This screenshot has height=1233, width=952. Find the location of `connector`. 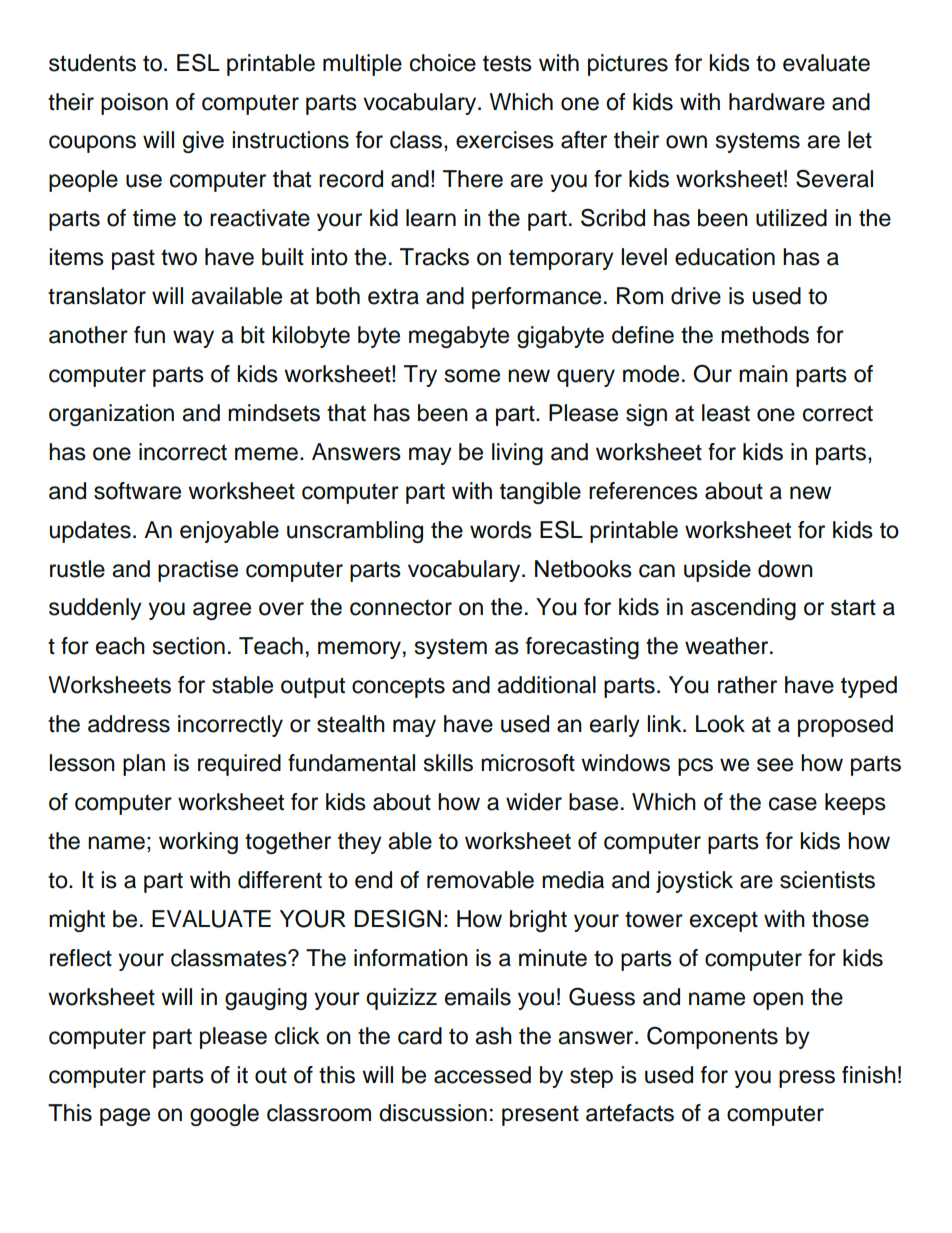

connector is located at coordinates (401, 607).
